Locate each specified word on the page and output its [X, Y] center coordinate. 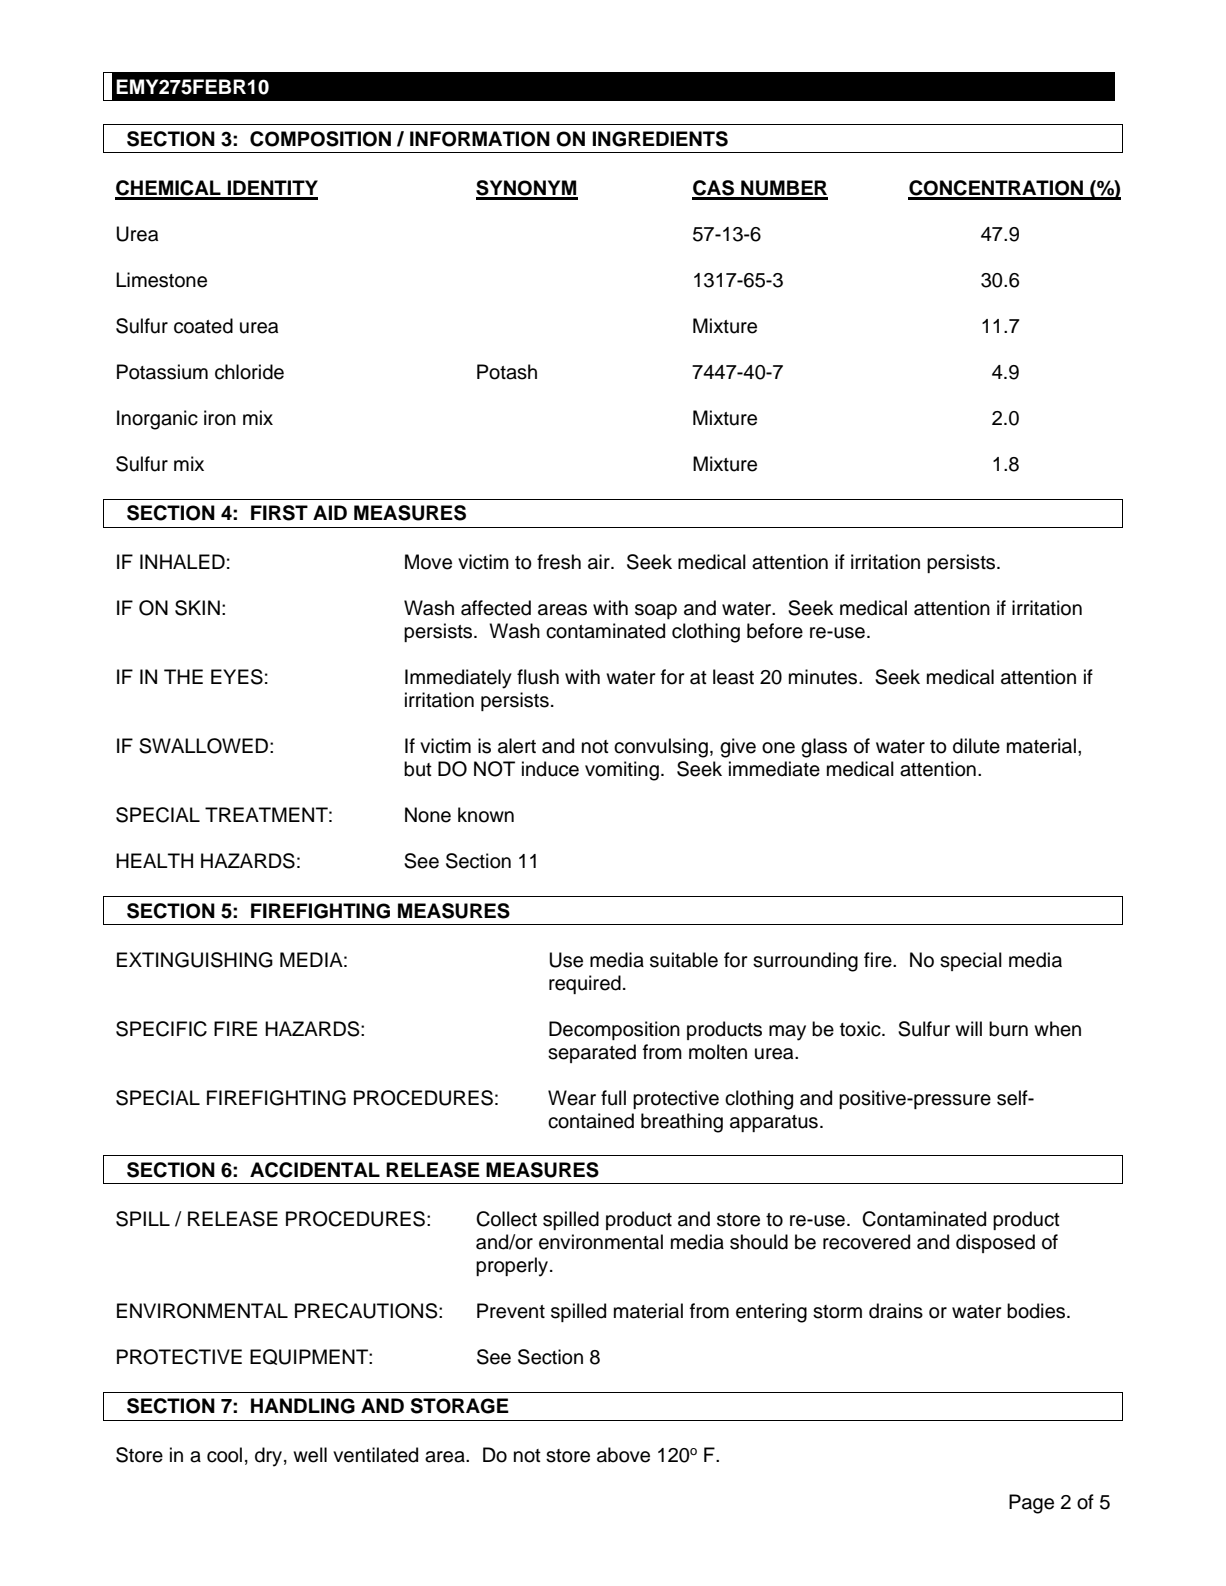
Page [1031, 1504]
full [613, 1098]
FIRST [279, 513]
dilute [976, 746]
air [600, 562]
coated [203, 326]
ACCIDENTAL [315, 1170]
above [623, 1455]
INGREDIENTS [660, 139]
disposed [995, 1243]
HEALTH [154, 860]
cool [224, 1455]
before [775, 631]
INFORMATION [480, 139]
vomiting [622, 771]
